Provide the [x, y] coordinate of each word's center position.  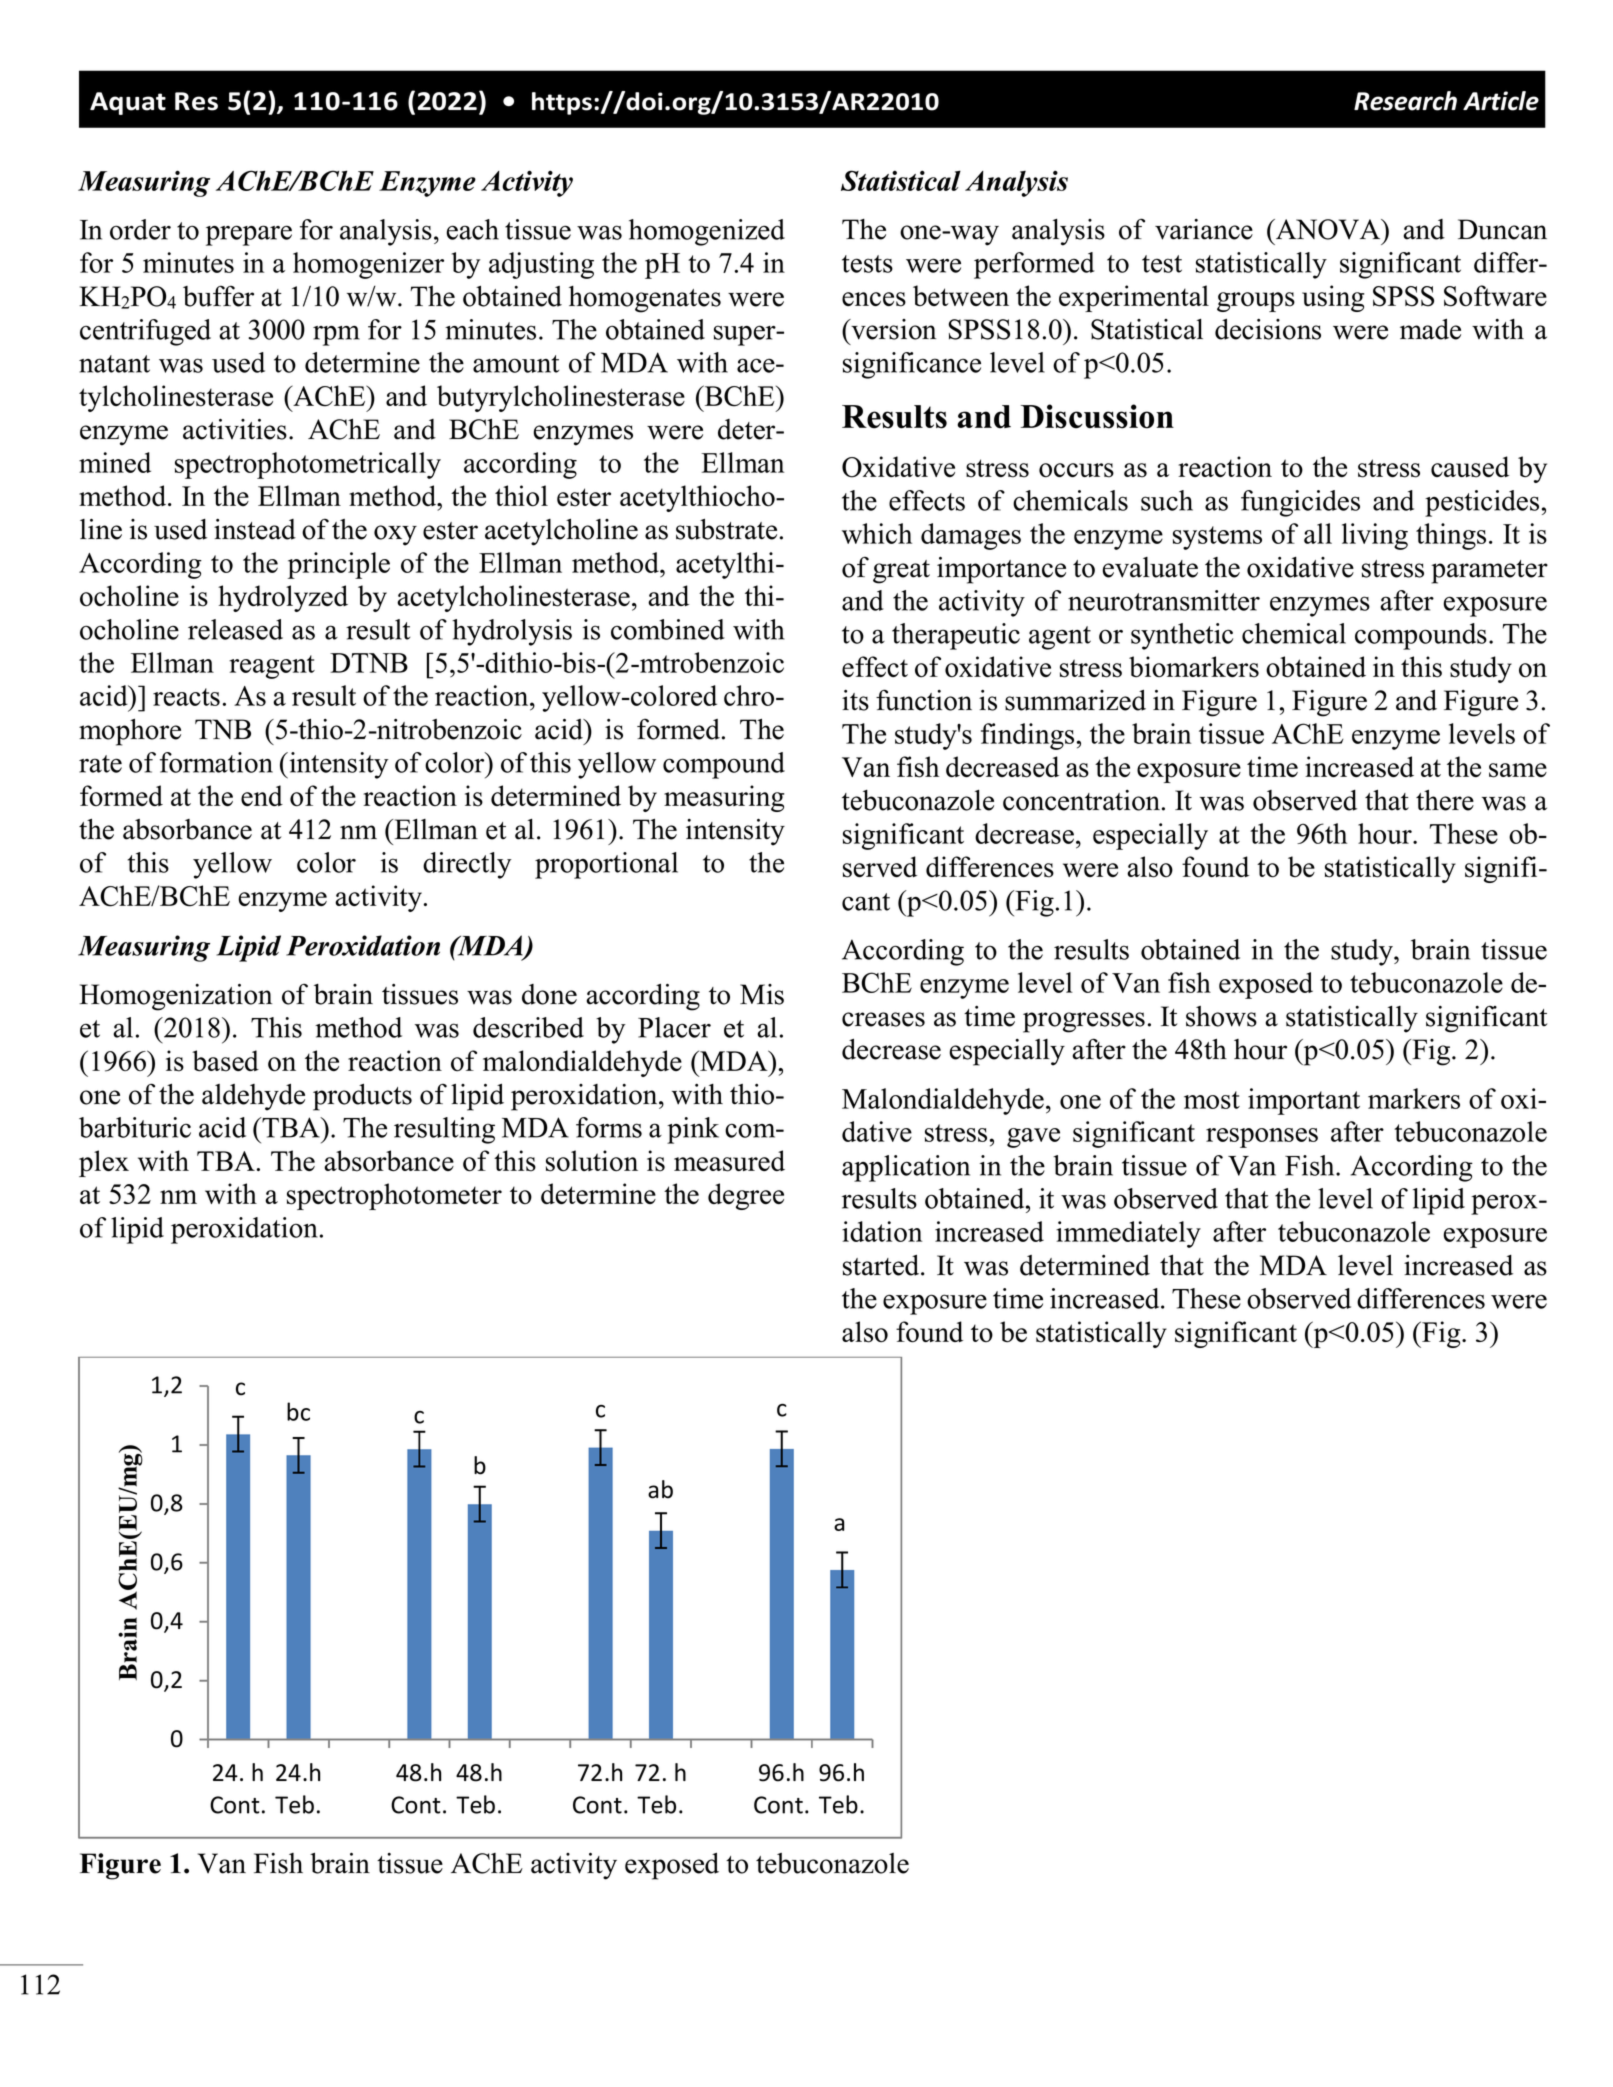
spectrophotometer [394, 1196]
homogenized [707, 232]
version [892, 329]
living [1375, 536]
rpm [336, 336]
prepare [249, 235]
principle [339, 565]
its [855, 700]
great [901, 572]
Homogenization [175, 997]
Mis [762, 994]
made [1430, 329]
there [1445, 800]
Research [1405, 101]
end [262, 795]
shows [1221, 1016]
